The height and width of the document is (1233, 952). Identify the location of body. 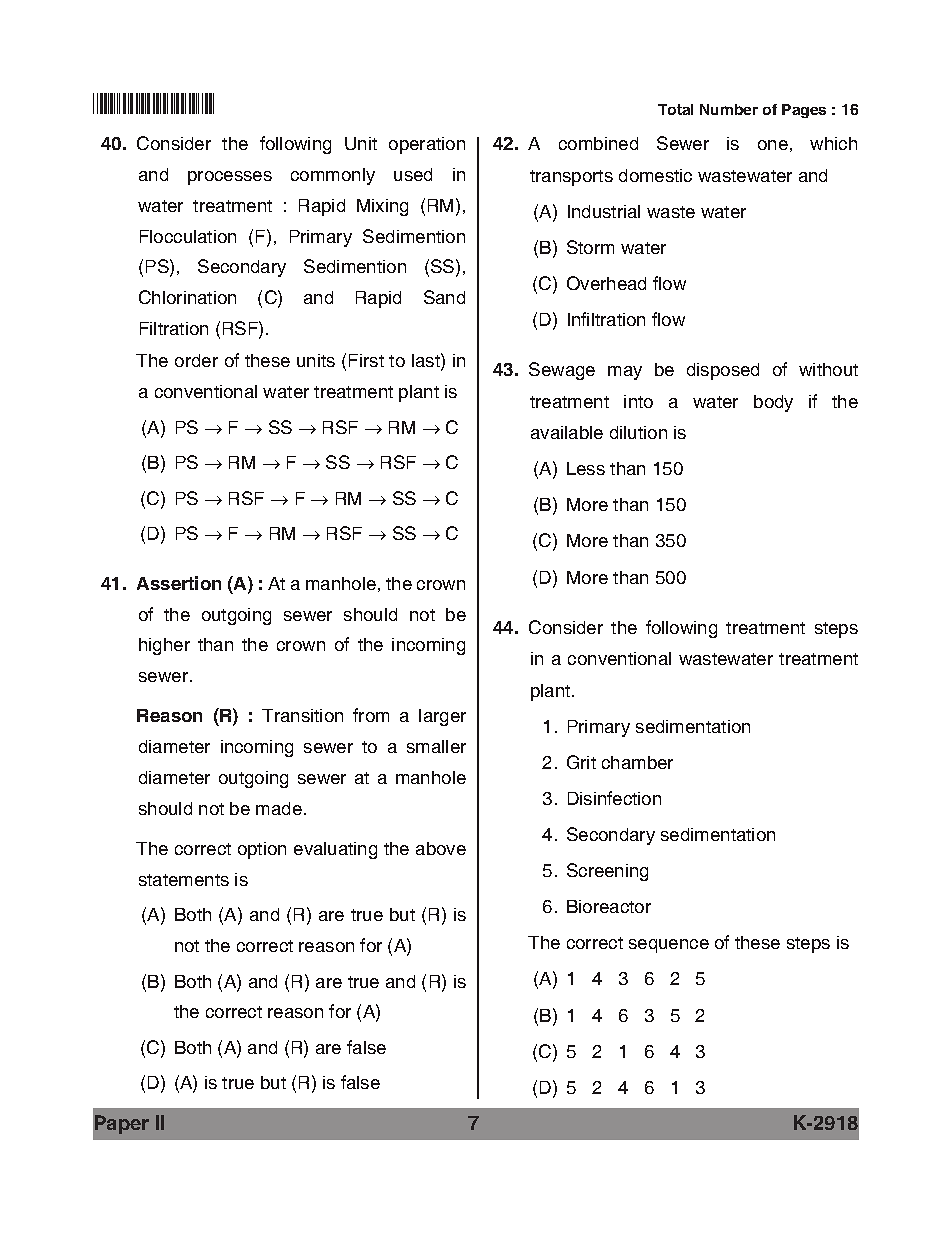
(773, 403).
